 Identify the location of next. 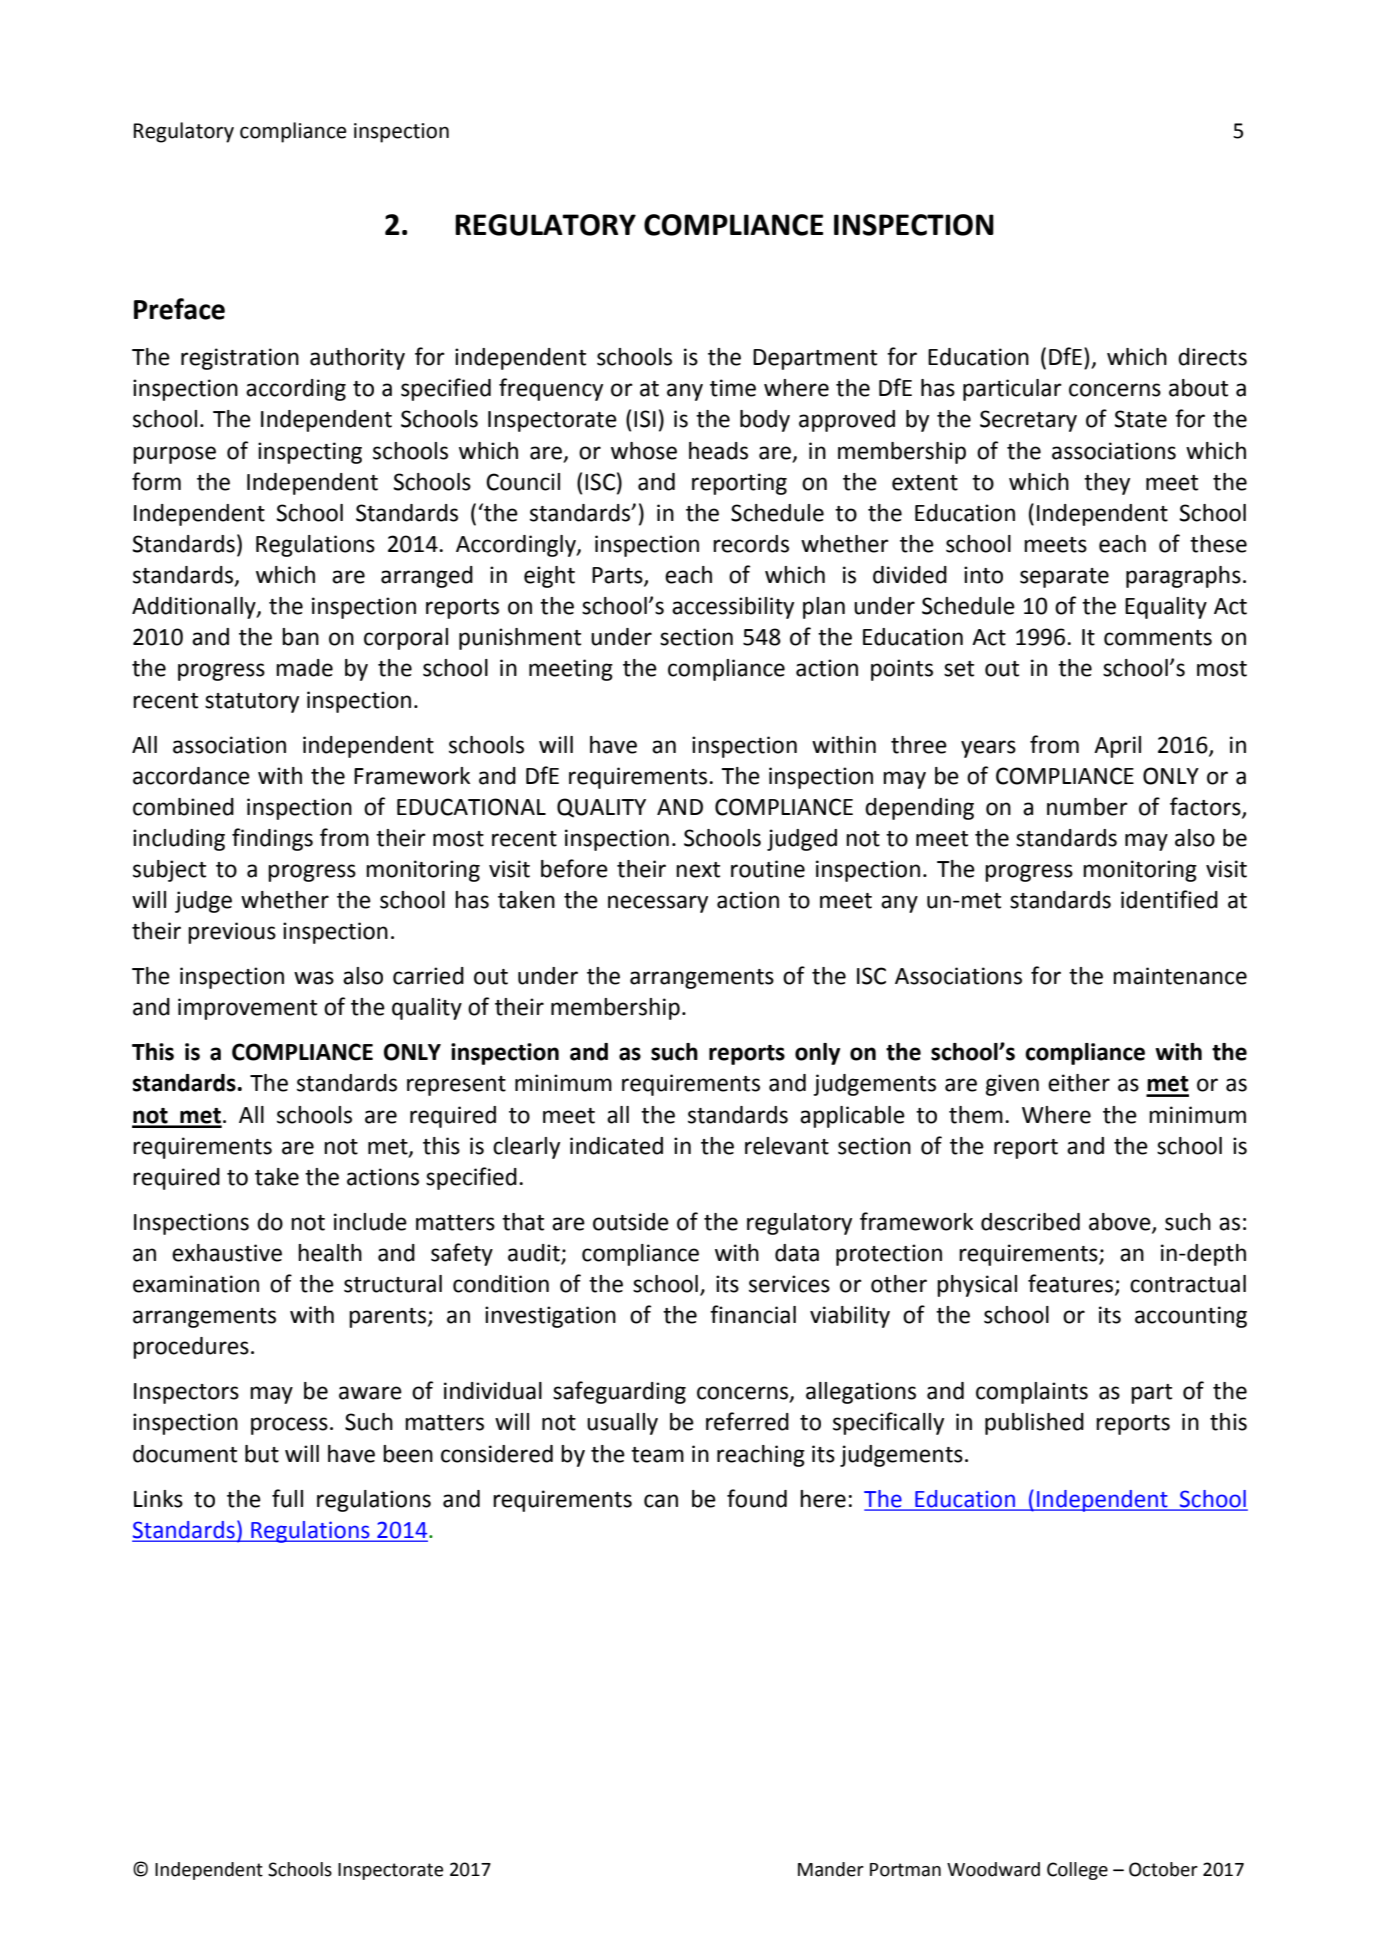
(698, 870).
